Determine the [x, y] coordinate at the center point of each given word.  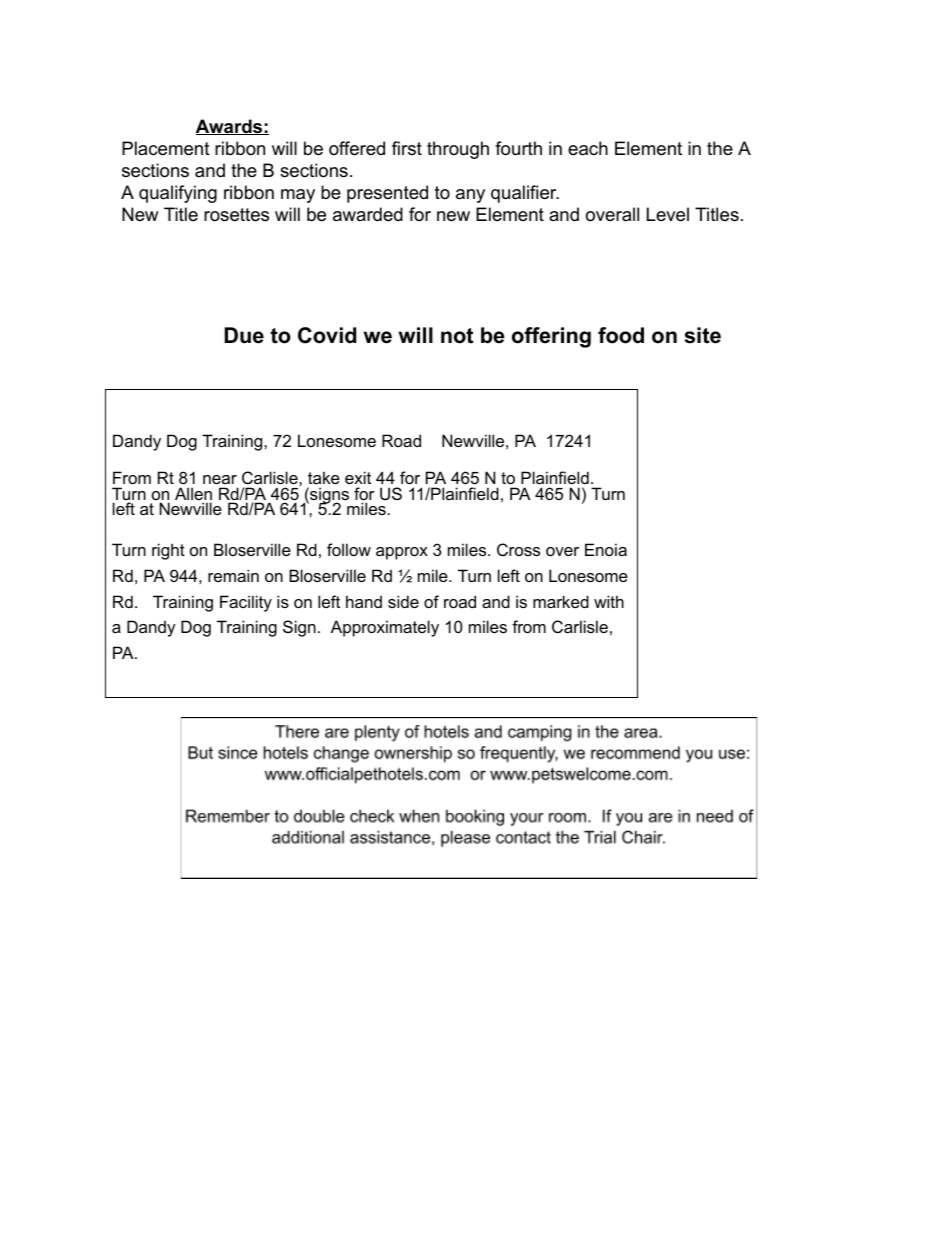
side [403, 601]
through [458, 150]
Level [668, 214]
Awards [230, 127]
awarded [368, 214]
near [220, 479]
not [457, 336]
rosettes [236, 215]
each [588, 148]
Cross [518, 549]
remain [233, 575]
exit [358, 477]
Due [244, 335]
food [621, 335]
